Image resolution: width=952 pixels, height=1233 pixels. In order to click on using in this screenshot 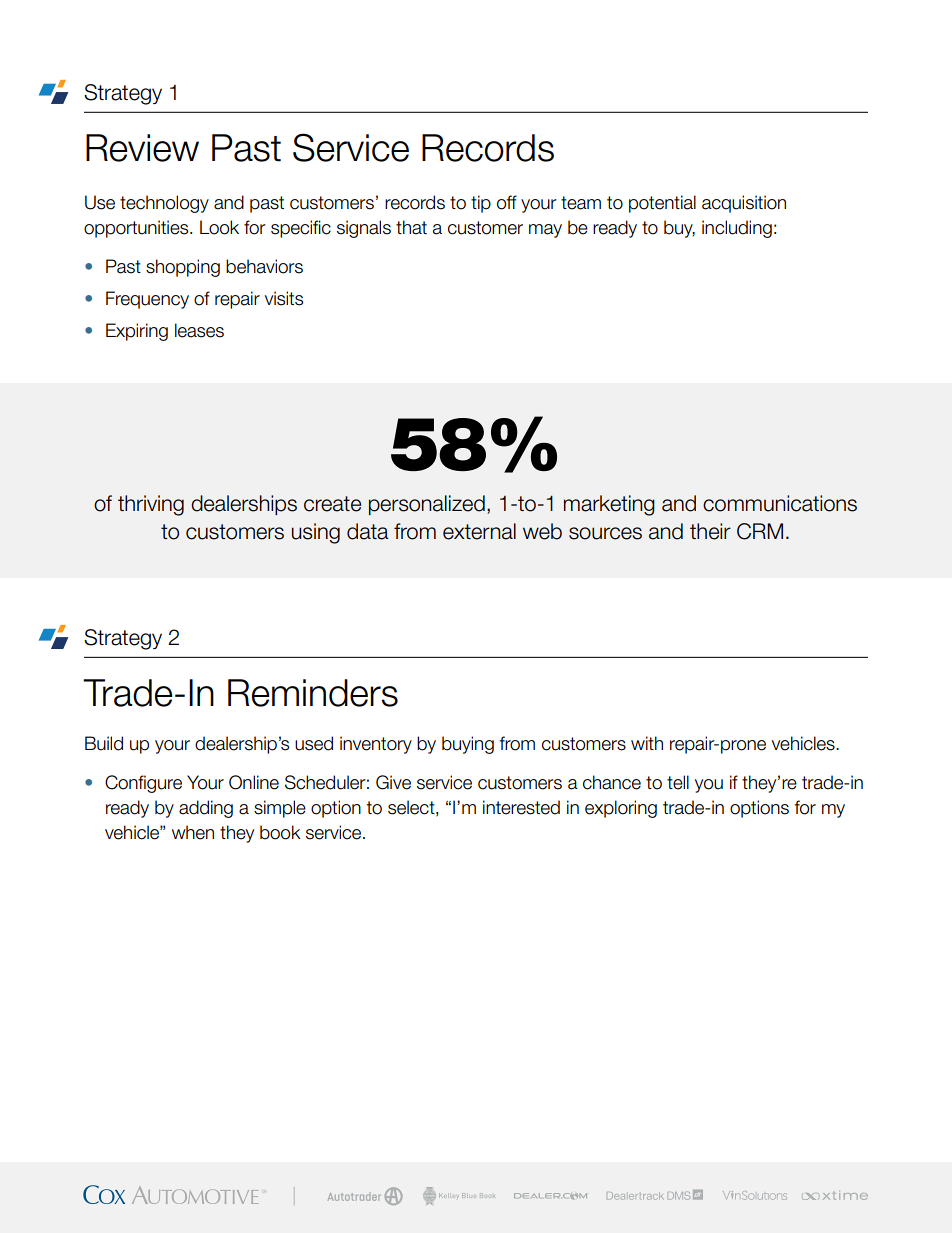, I will do `click(316, 533)`.
